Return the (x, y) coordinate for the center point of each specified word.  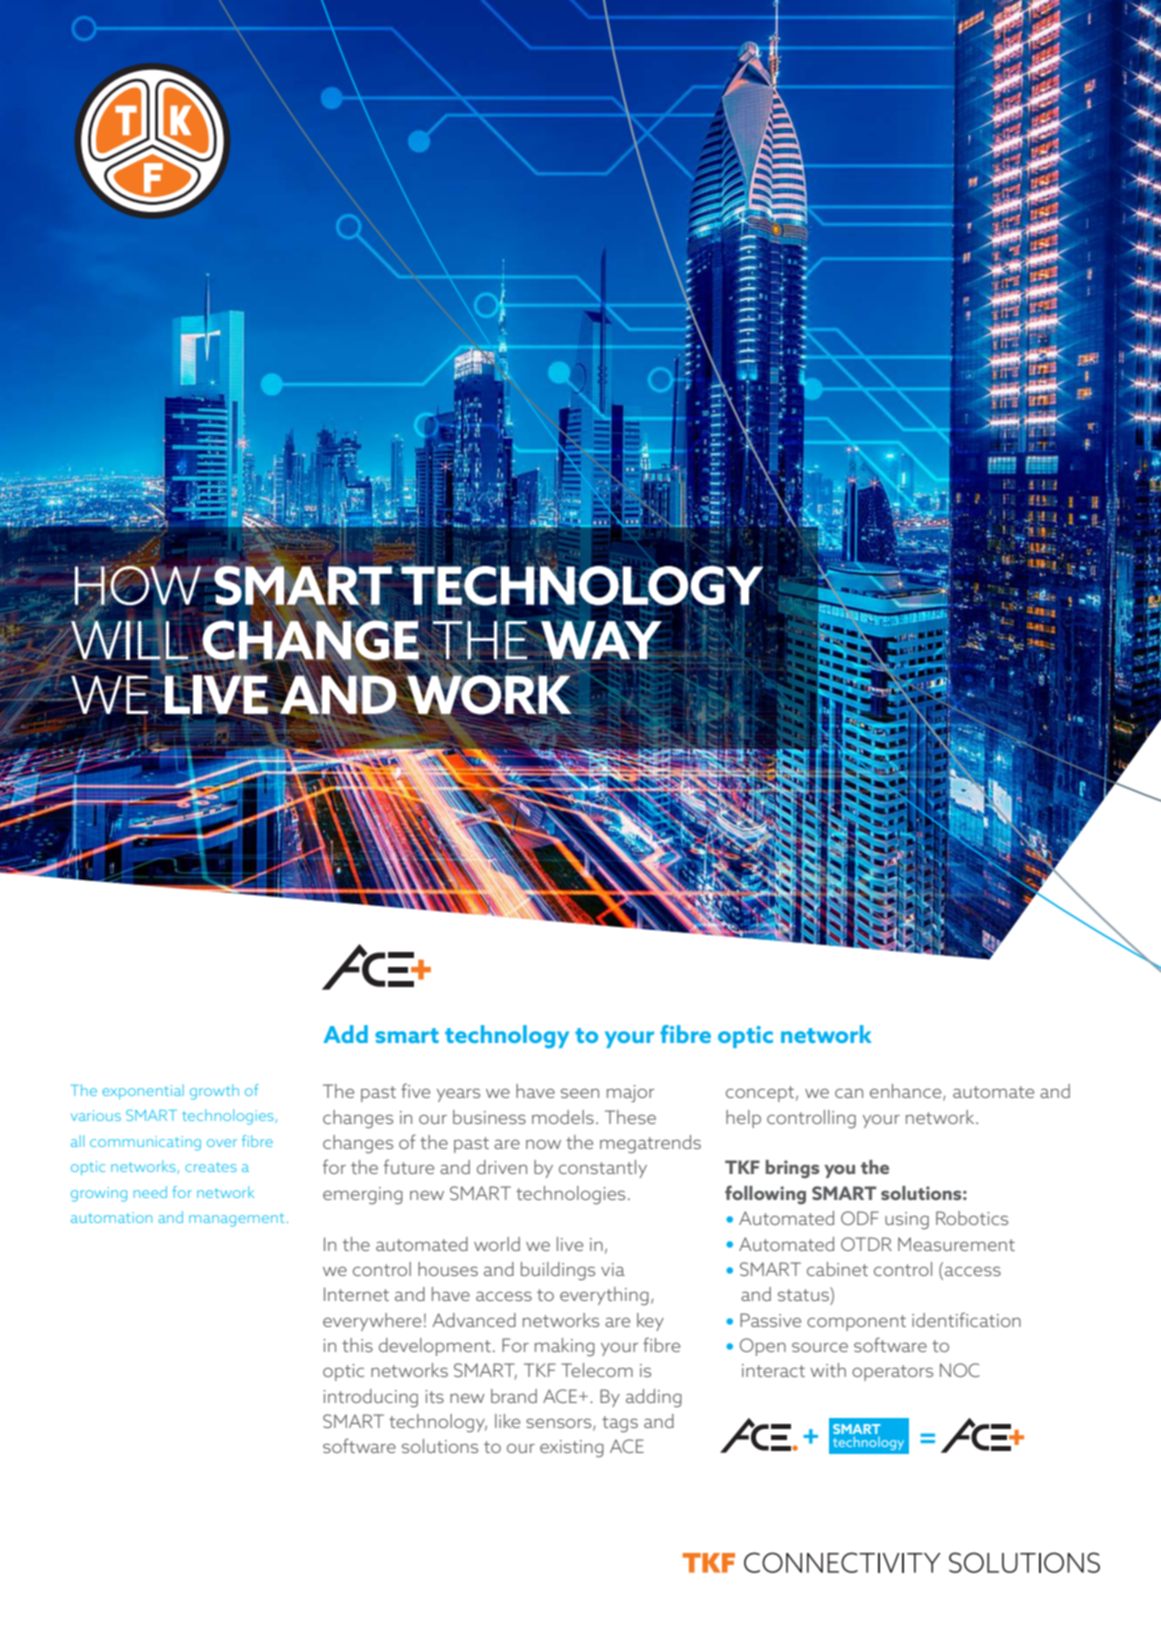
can (849, 1093)
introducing (370, 1398)
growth (214, 1092)
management (236, 1220)
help (743, 1119)
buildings (558, 1271)
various (96, 1115)
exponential (143, 1091)
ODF (860, 1218)
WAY (601, 641)
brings (793, 1169)
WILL (129, 640)
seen (580, 1093)
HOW (137, 586)
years (458, 1095)
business (489, 1117)
